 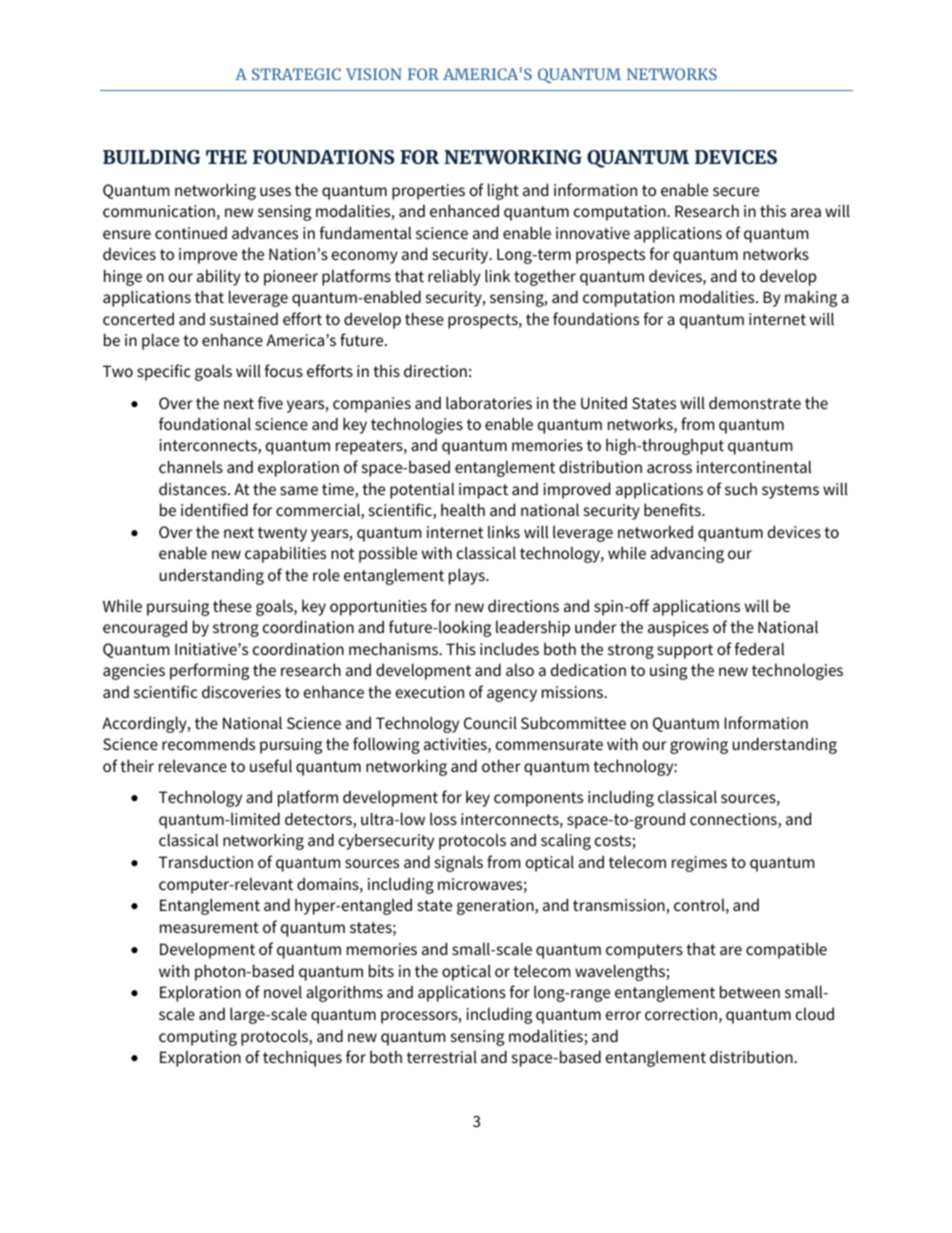 I want to click on laboratories, so click(x=489, y=402).
